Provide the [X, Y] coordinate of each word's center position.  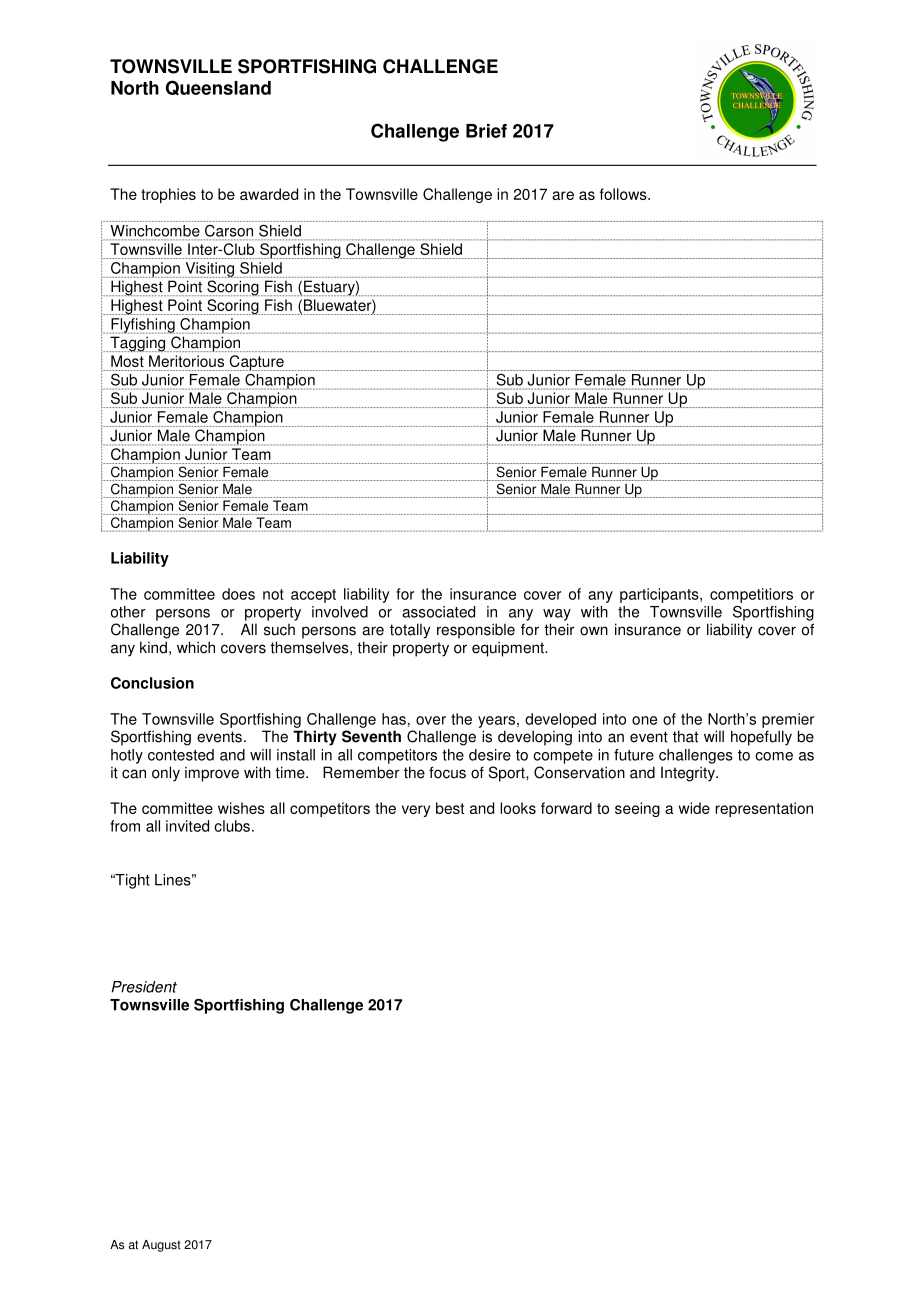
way [557, 615]
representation [764, 809]
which [196, 647]
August [161, 1246]
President [144, 987]
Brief [486, 131]
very [416, 811]
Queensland [218, 88]
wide [694, 808]
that [685, 736]
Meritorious [186, 361]
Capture [257, 363]
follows [624, 194]
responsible [476, 631]
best [450, 808]
